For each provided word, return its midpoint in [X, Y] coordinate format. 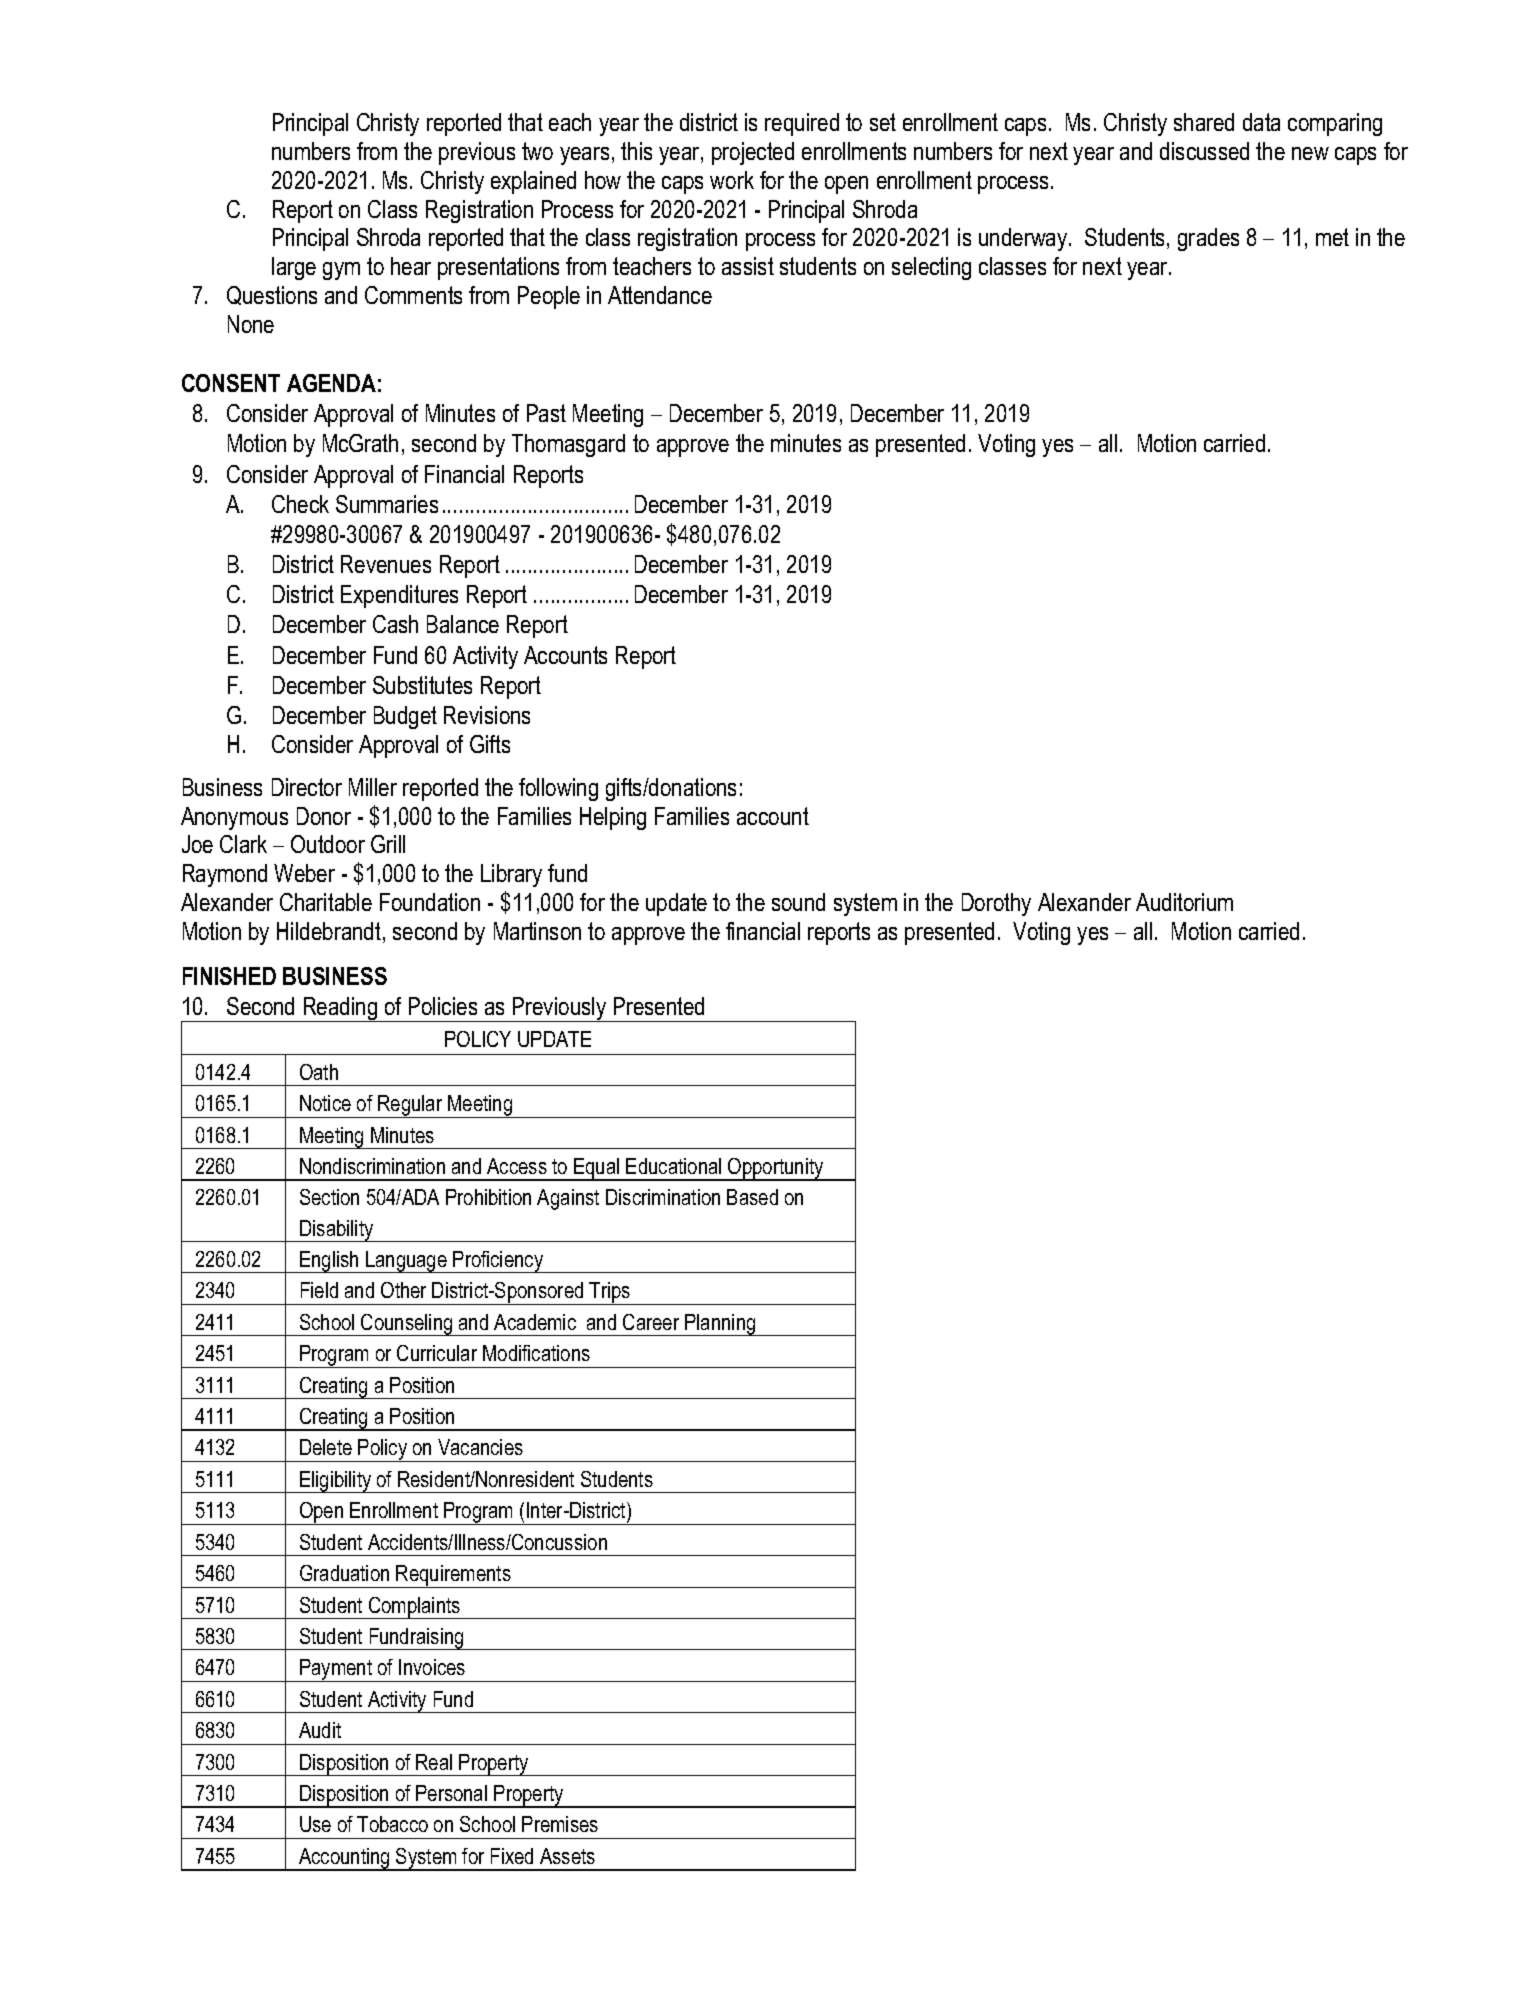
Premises [560, 1824]
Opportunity [776, 1169]
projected [753, 153]
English [329, 1262]
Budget [405, 717]
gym [341, 271]
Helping [613, 818]
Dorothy [996, 904]
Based [752, 1197]
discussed [1204, 151]
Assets [567, 1856]
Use [315, 1824]
